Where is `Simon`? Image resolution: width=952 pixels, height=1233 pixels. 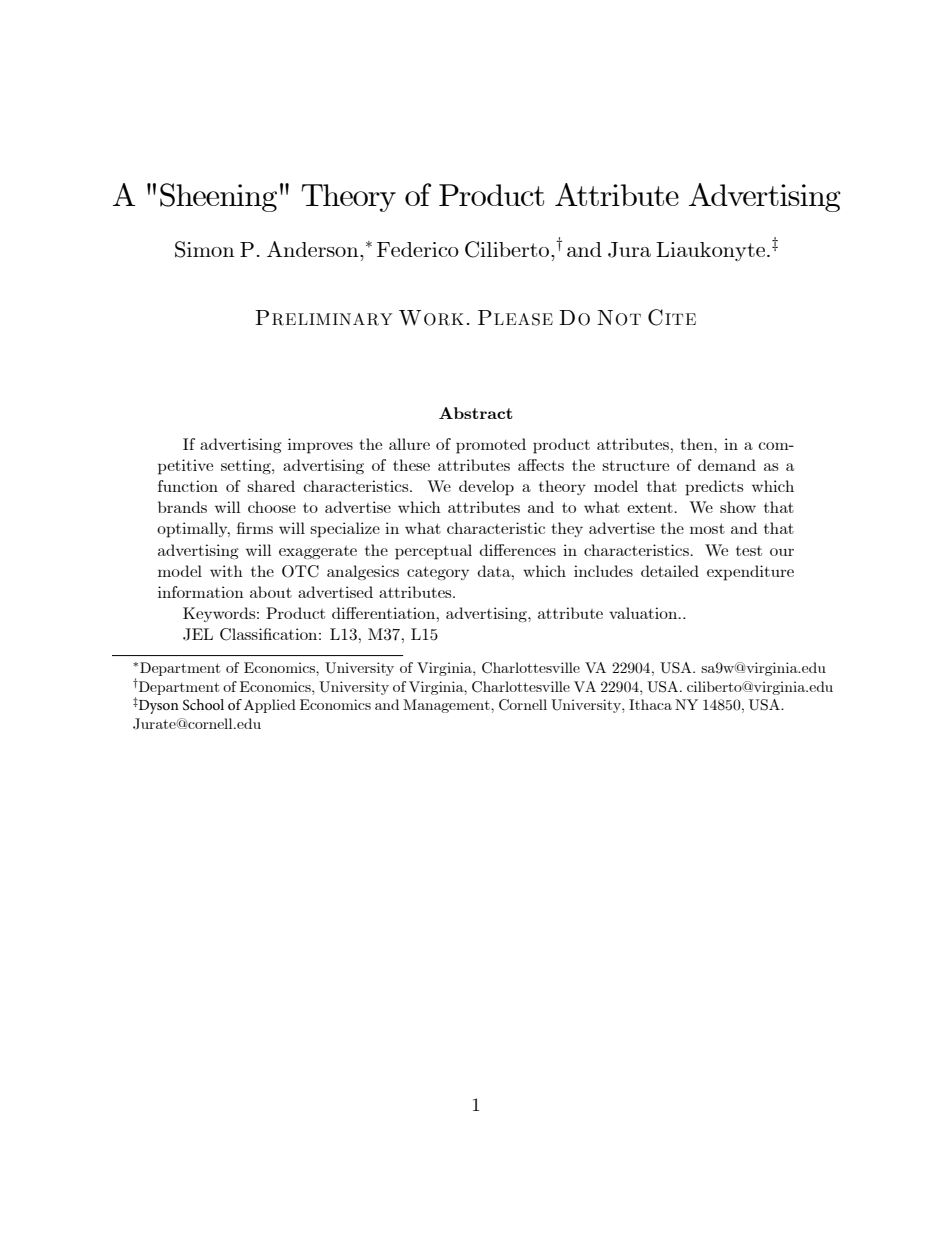
Simon is located at coordinates (205, 249).
